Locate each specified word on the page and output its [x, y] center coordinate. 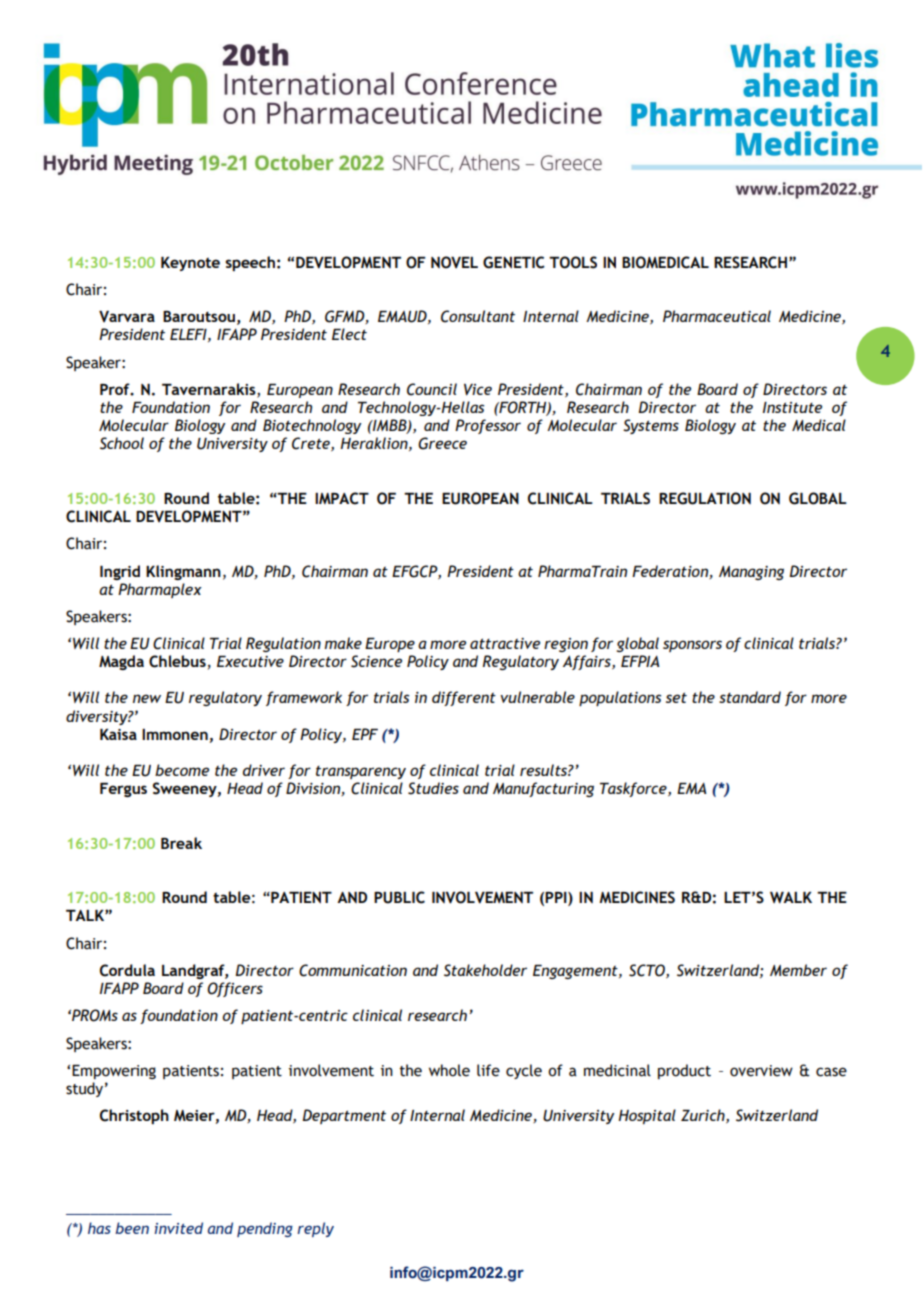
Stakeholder [485, 970]
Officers [235, 989]
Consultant [478, 316]
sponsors [692, 646]
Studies [433, 788]
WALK [791, 897]
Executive [250, 661]
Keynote [190, 264]
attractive [505, 643]
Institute [792, 407]
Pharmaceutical [717, 316]
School [122, 443]
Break [181, 843]
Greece [442, 443]
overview [761, 1071]
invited [178, 1228]
